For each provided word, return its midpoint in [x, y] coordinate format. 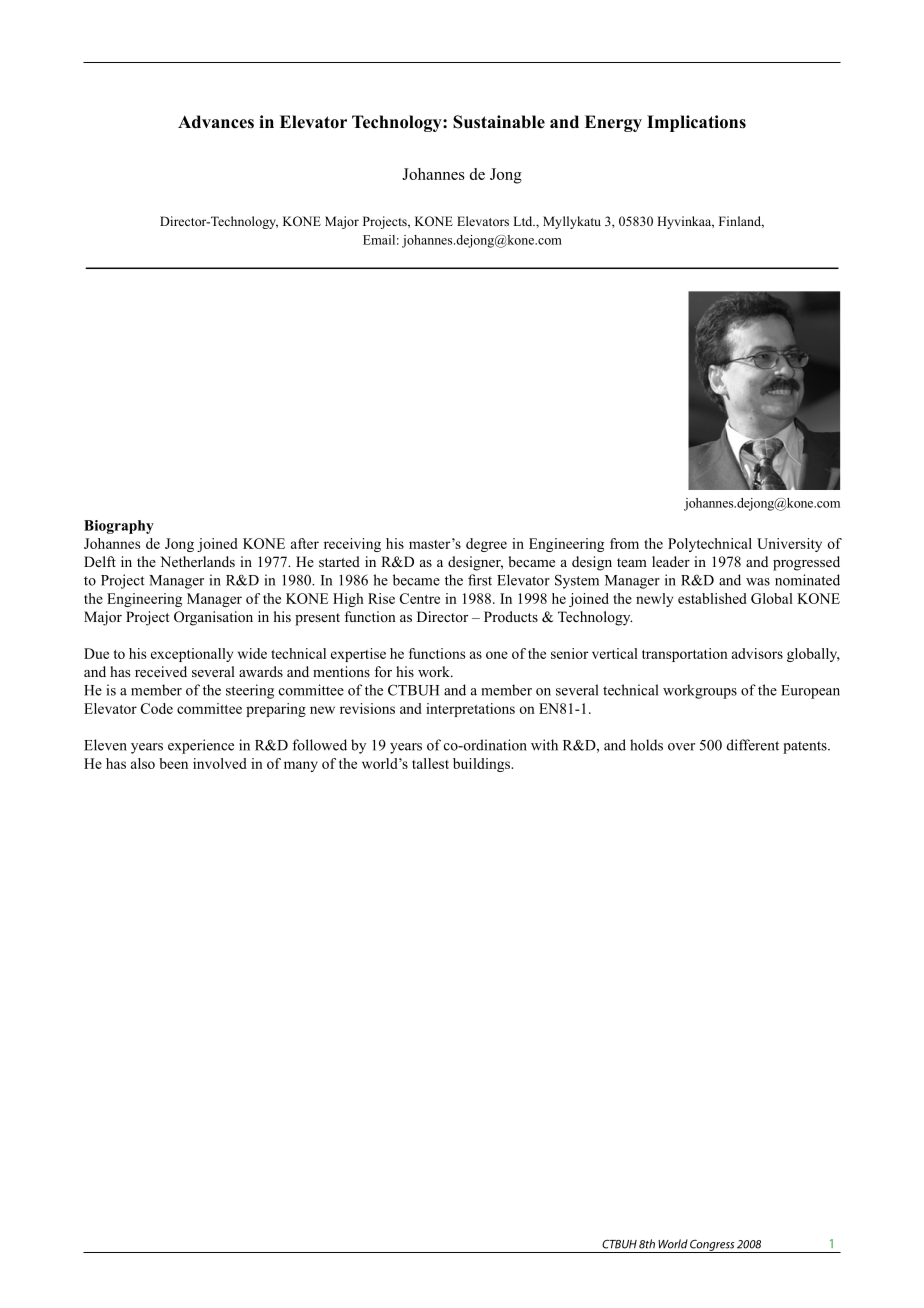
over [681, 747]
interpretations [470, 710]
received [161, 671]
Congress [712, 1246]
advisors [757, 653]
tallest [430, 763]
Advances [216, 122]
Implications [696, 123]
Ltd [524, 221]
